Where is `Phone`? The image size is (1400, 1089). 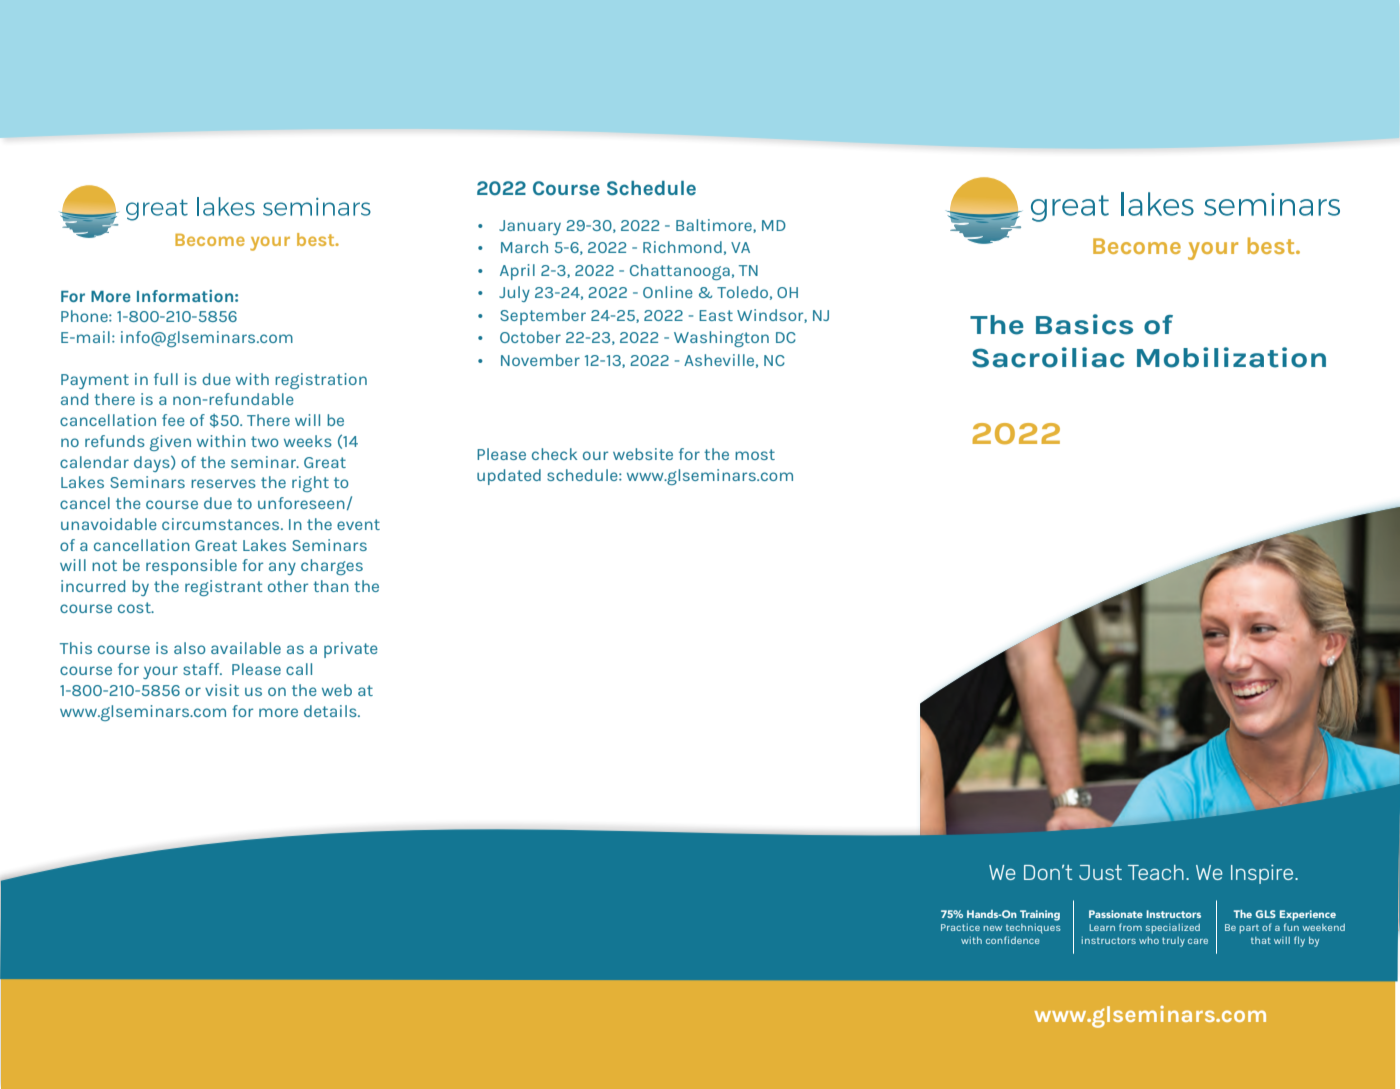
Phone is located at coordinates (85, 316).
